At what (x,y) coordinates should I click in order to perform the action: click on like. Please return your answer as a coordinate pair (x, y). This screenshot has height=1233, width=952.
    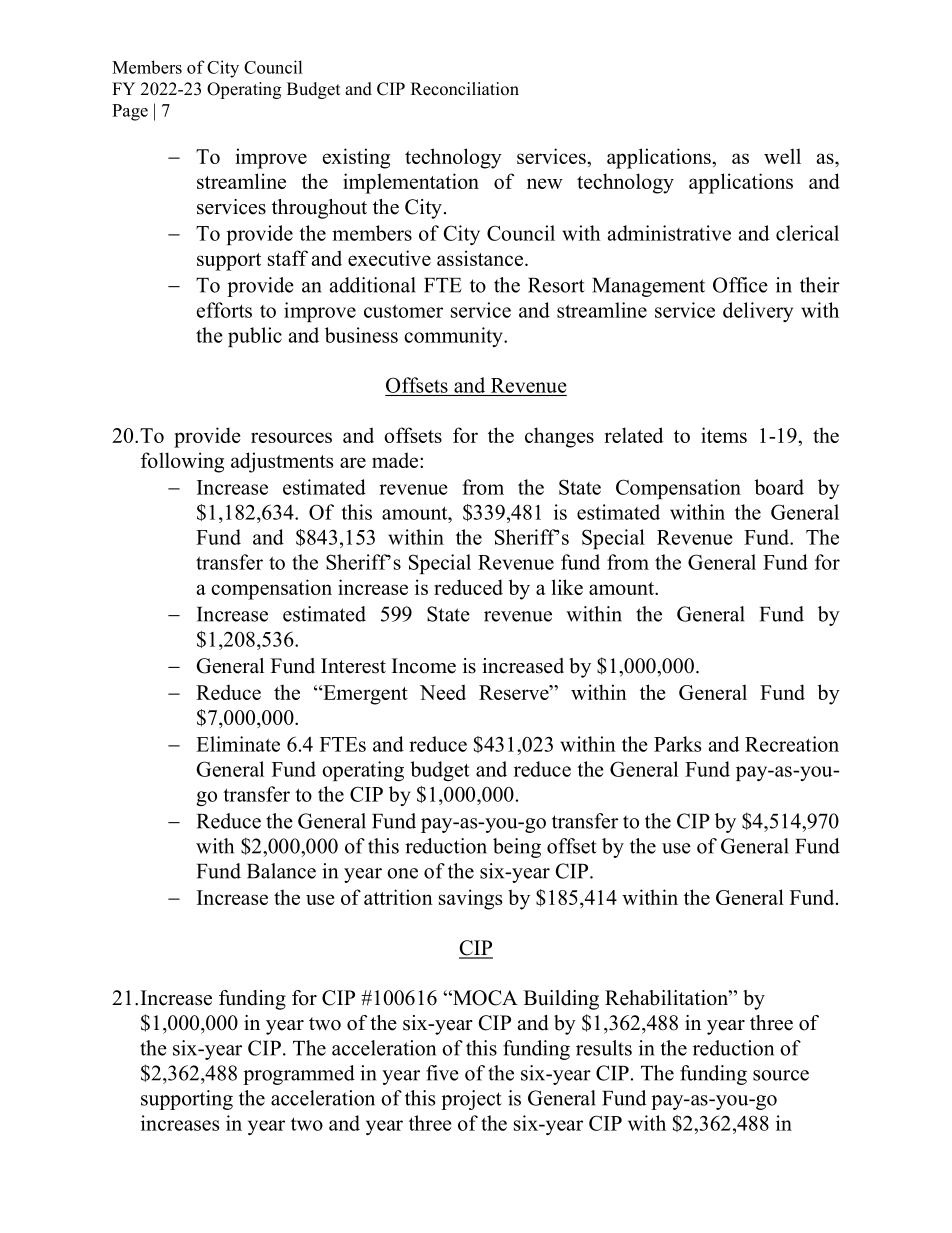
    Looking at the image, I should click on (567, 587).
